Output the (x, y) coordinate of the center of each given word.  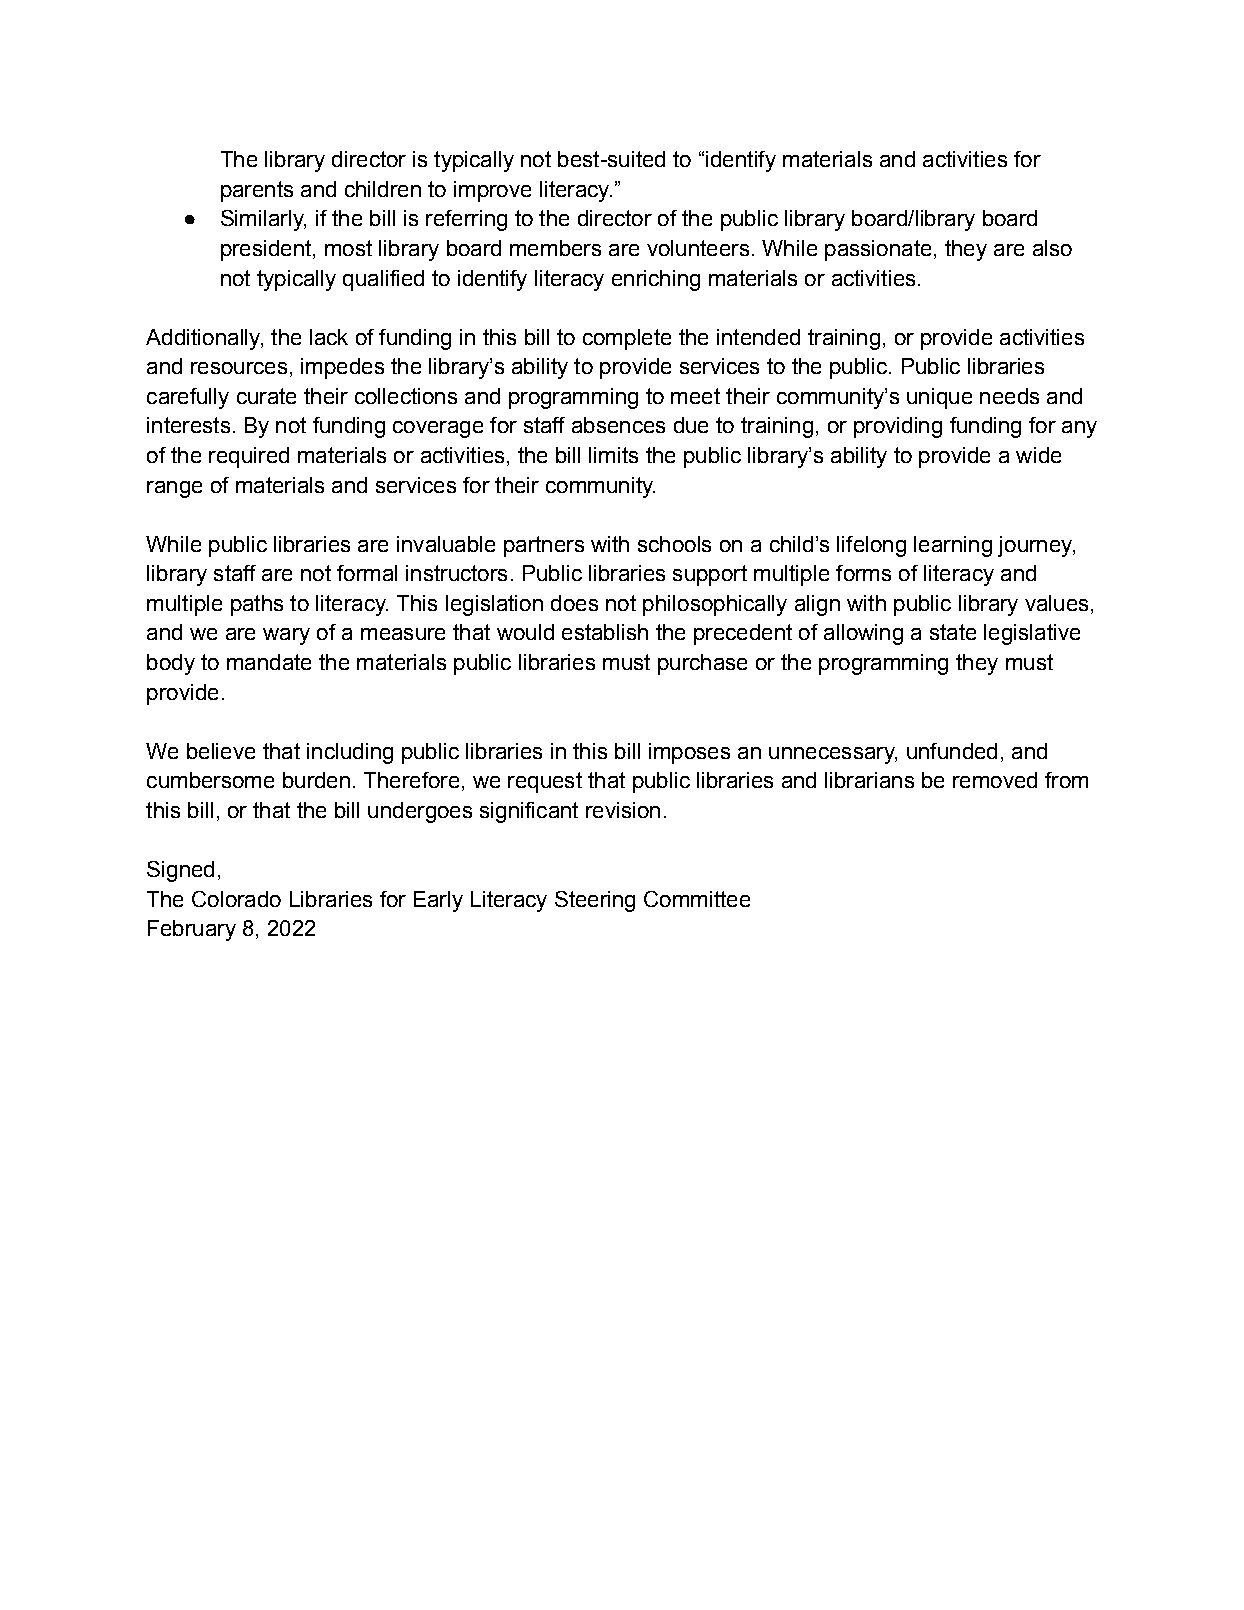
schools (674, 544)
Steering (595, 901)
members (555, 248)
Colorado (236, 899)
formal (367, 573)
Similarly (263, 220)
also (1052, 248)
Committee (697, 899)
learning (953, 546)
